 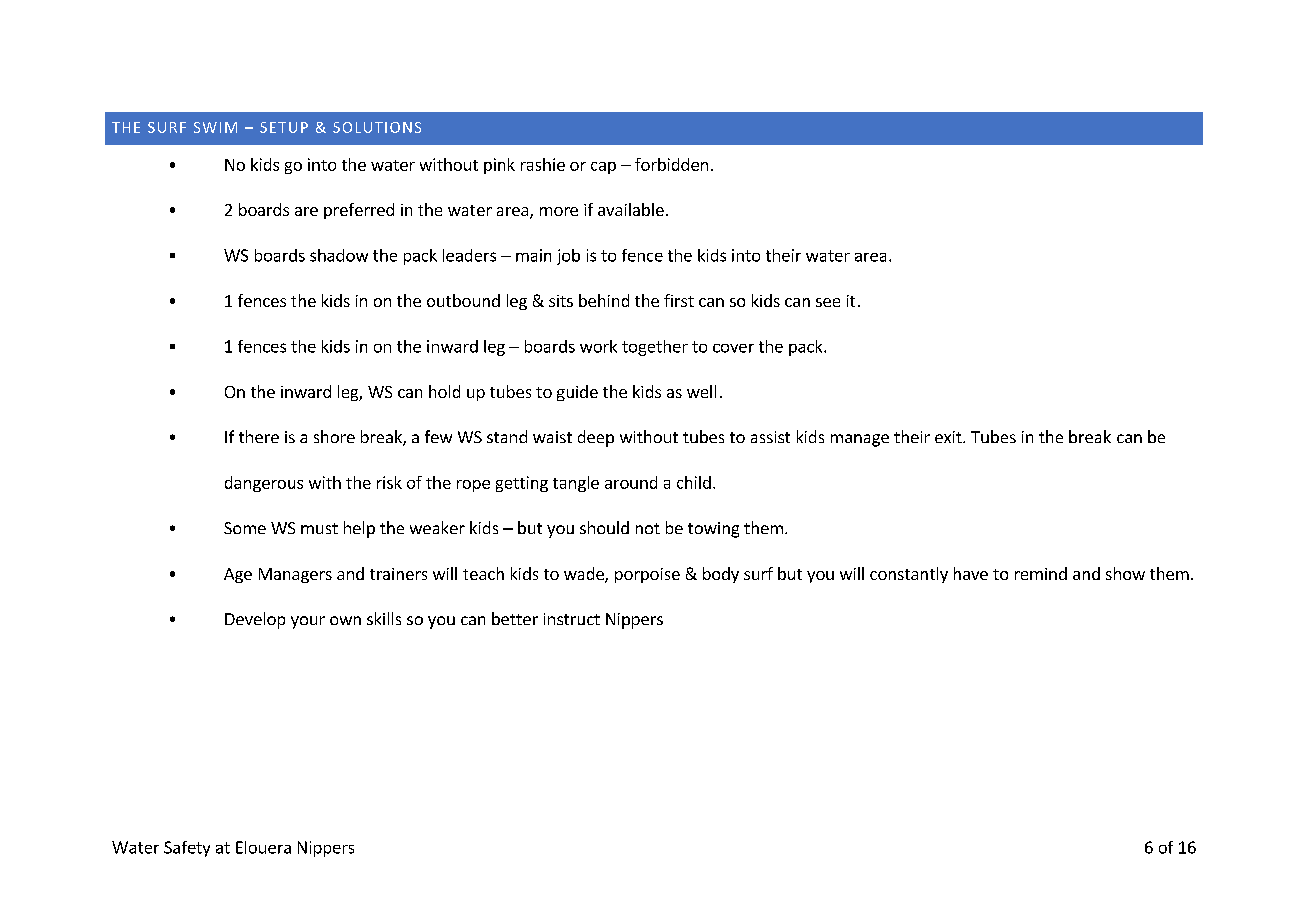 What do you see at coordinates (949, 437) in the screenshot?
I see `exit` at bounding box center [949, 437].
